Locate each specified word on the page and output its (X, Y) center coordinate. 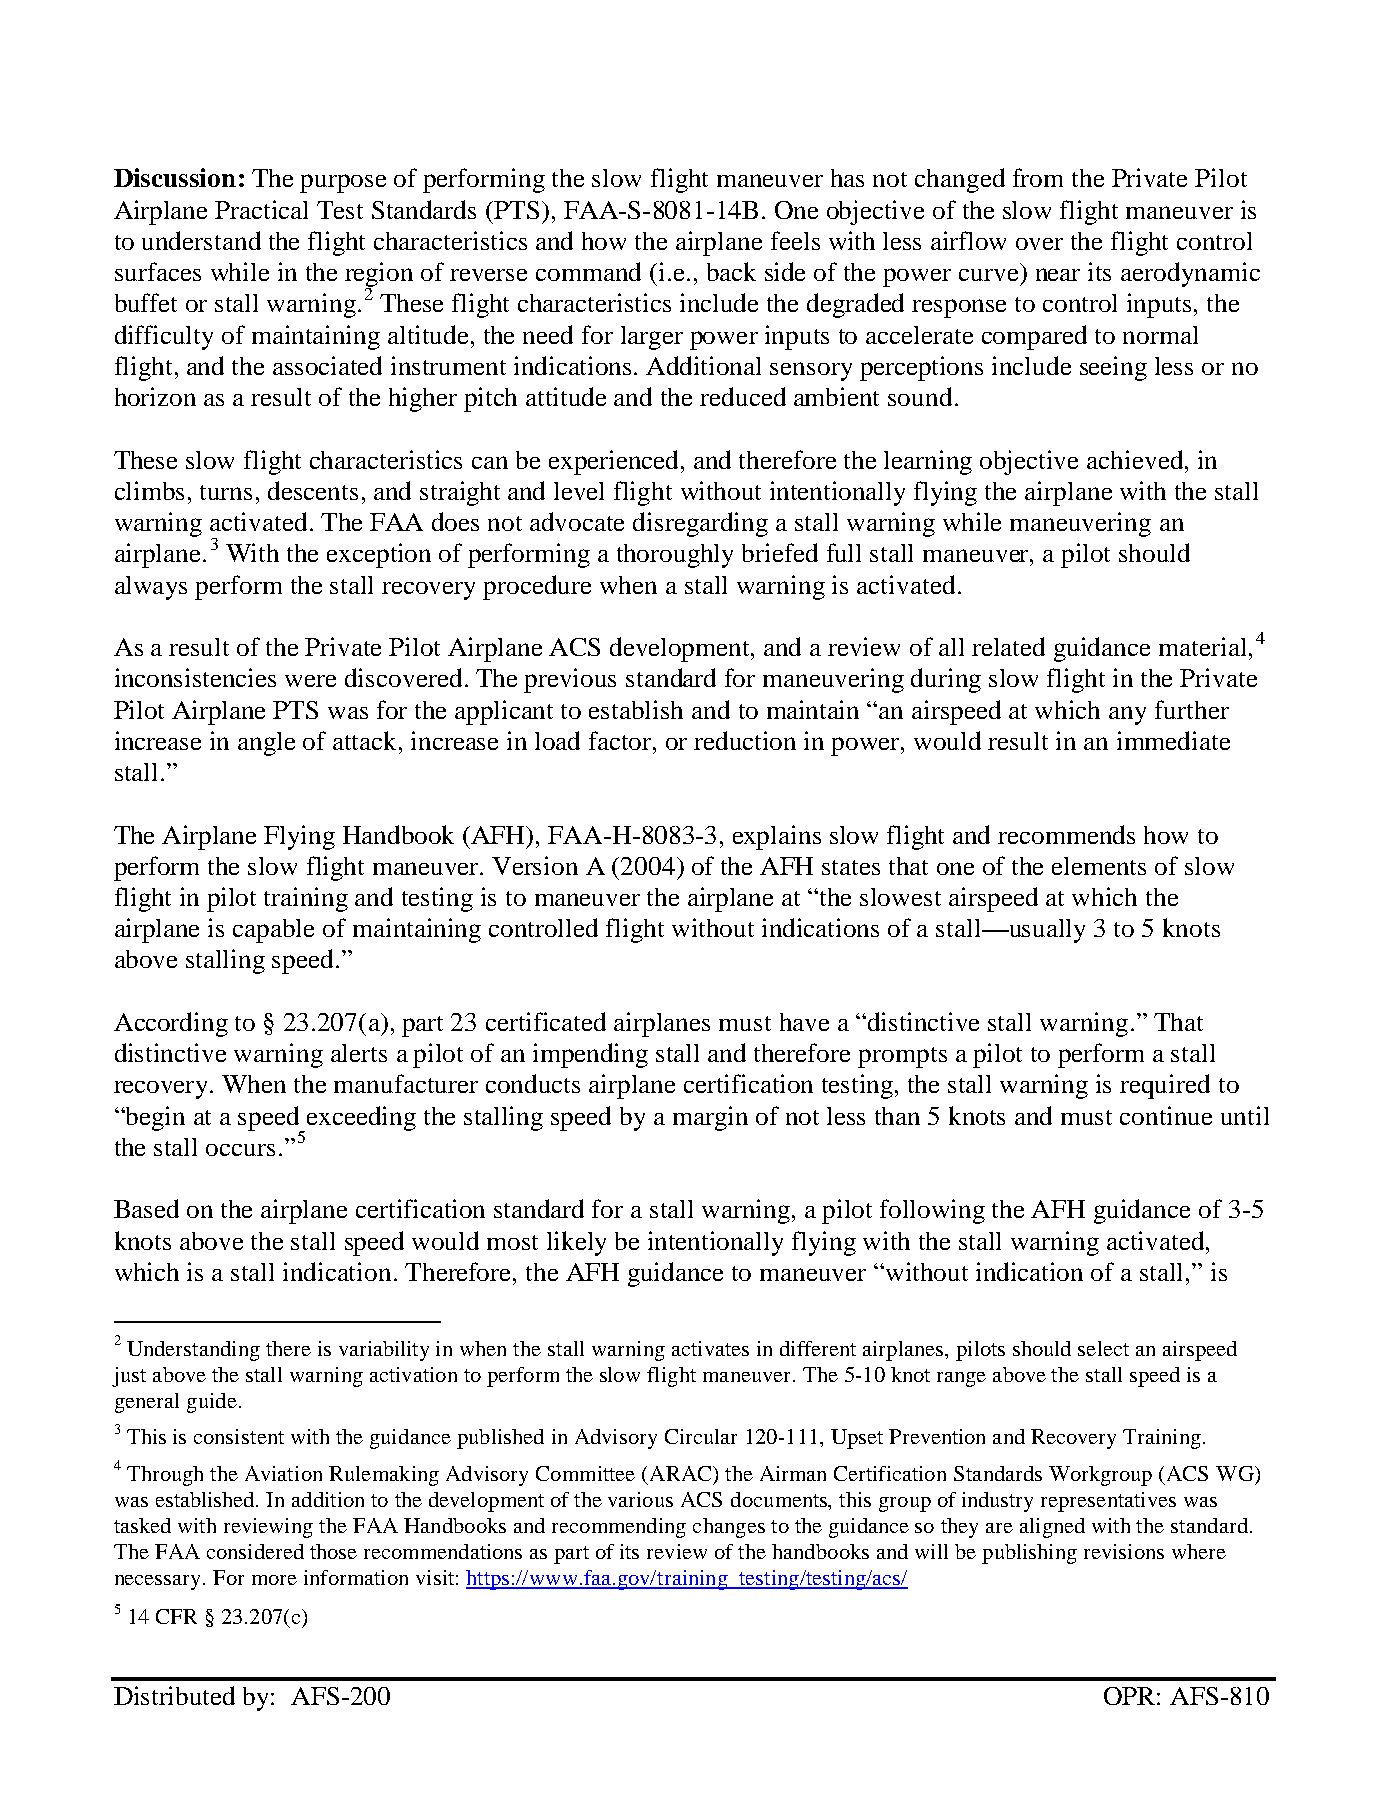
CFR (176, 1616)
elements (1099, 866)
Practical (261, 209)
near (1058, 274)
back (731, 271)
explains (777, 837)
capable (273, 931)
